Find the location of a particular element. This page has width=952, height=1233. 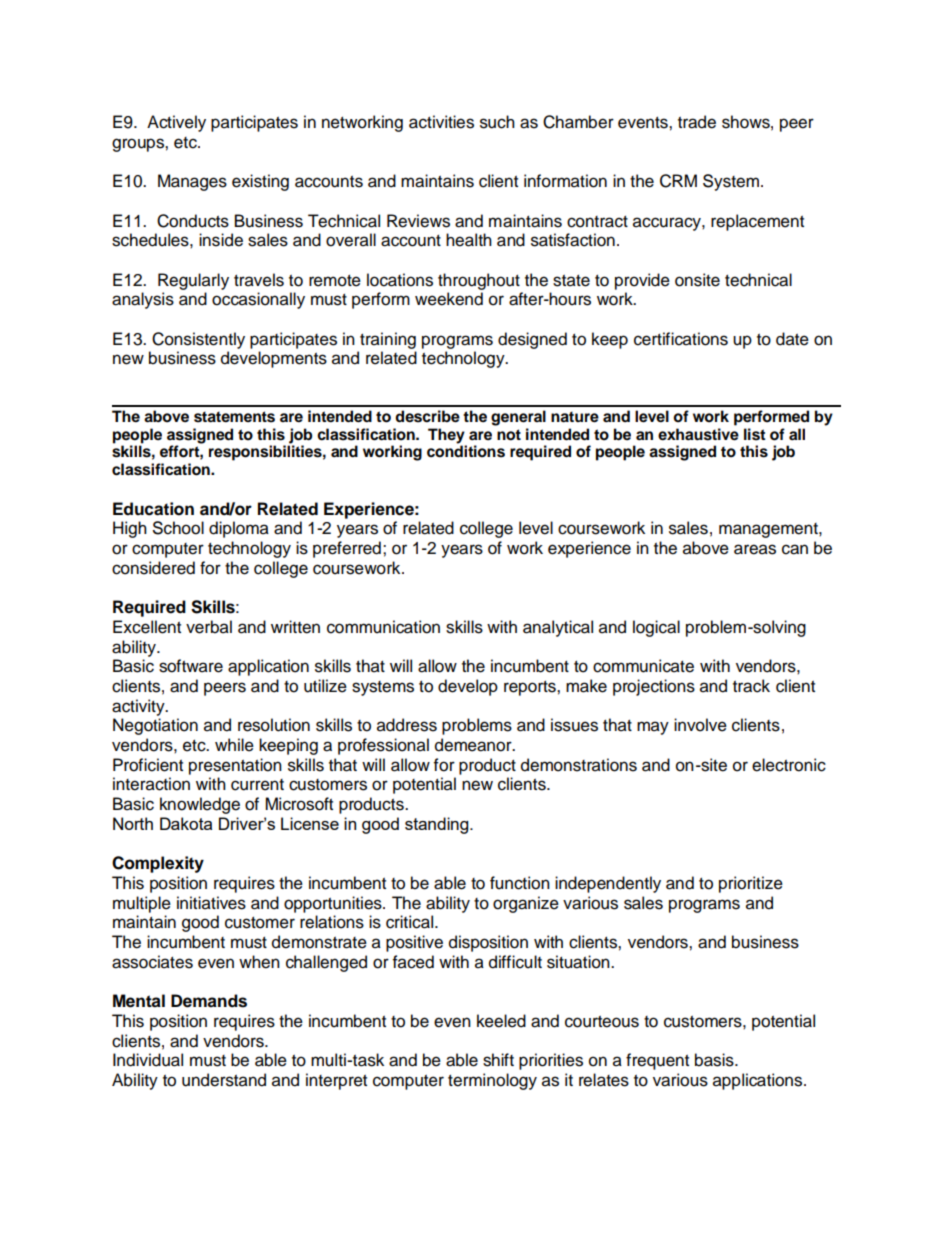

Dakota is located at coordinates (186, 823).
